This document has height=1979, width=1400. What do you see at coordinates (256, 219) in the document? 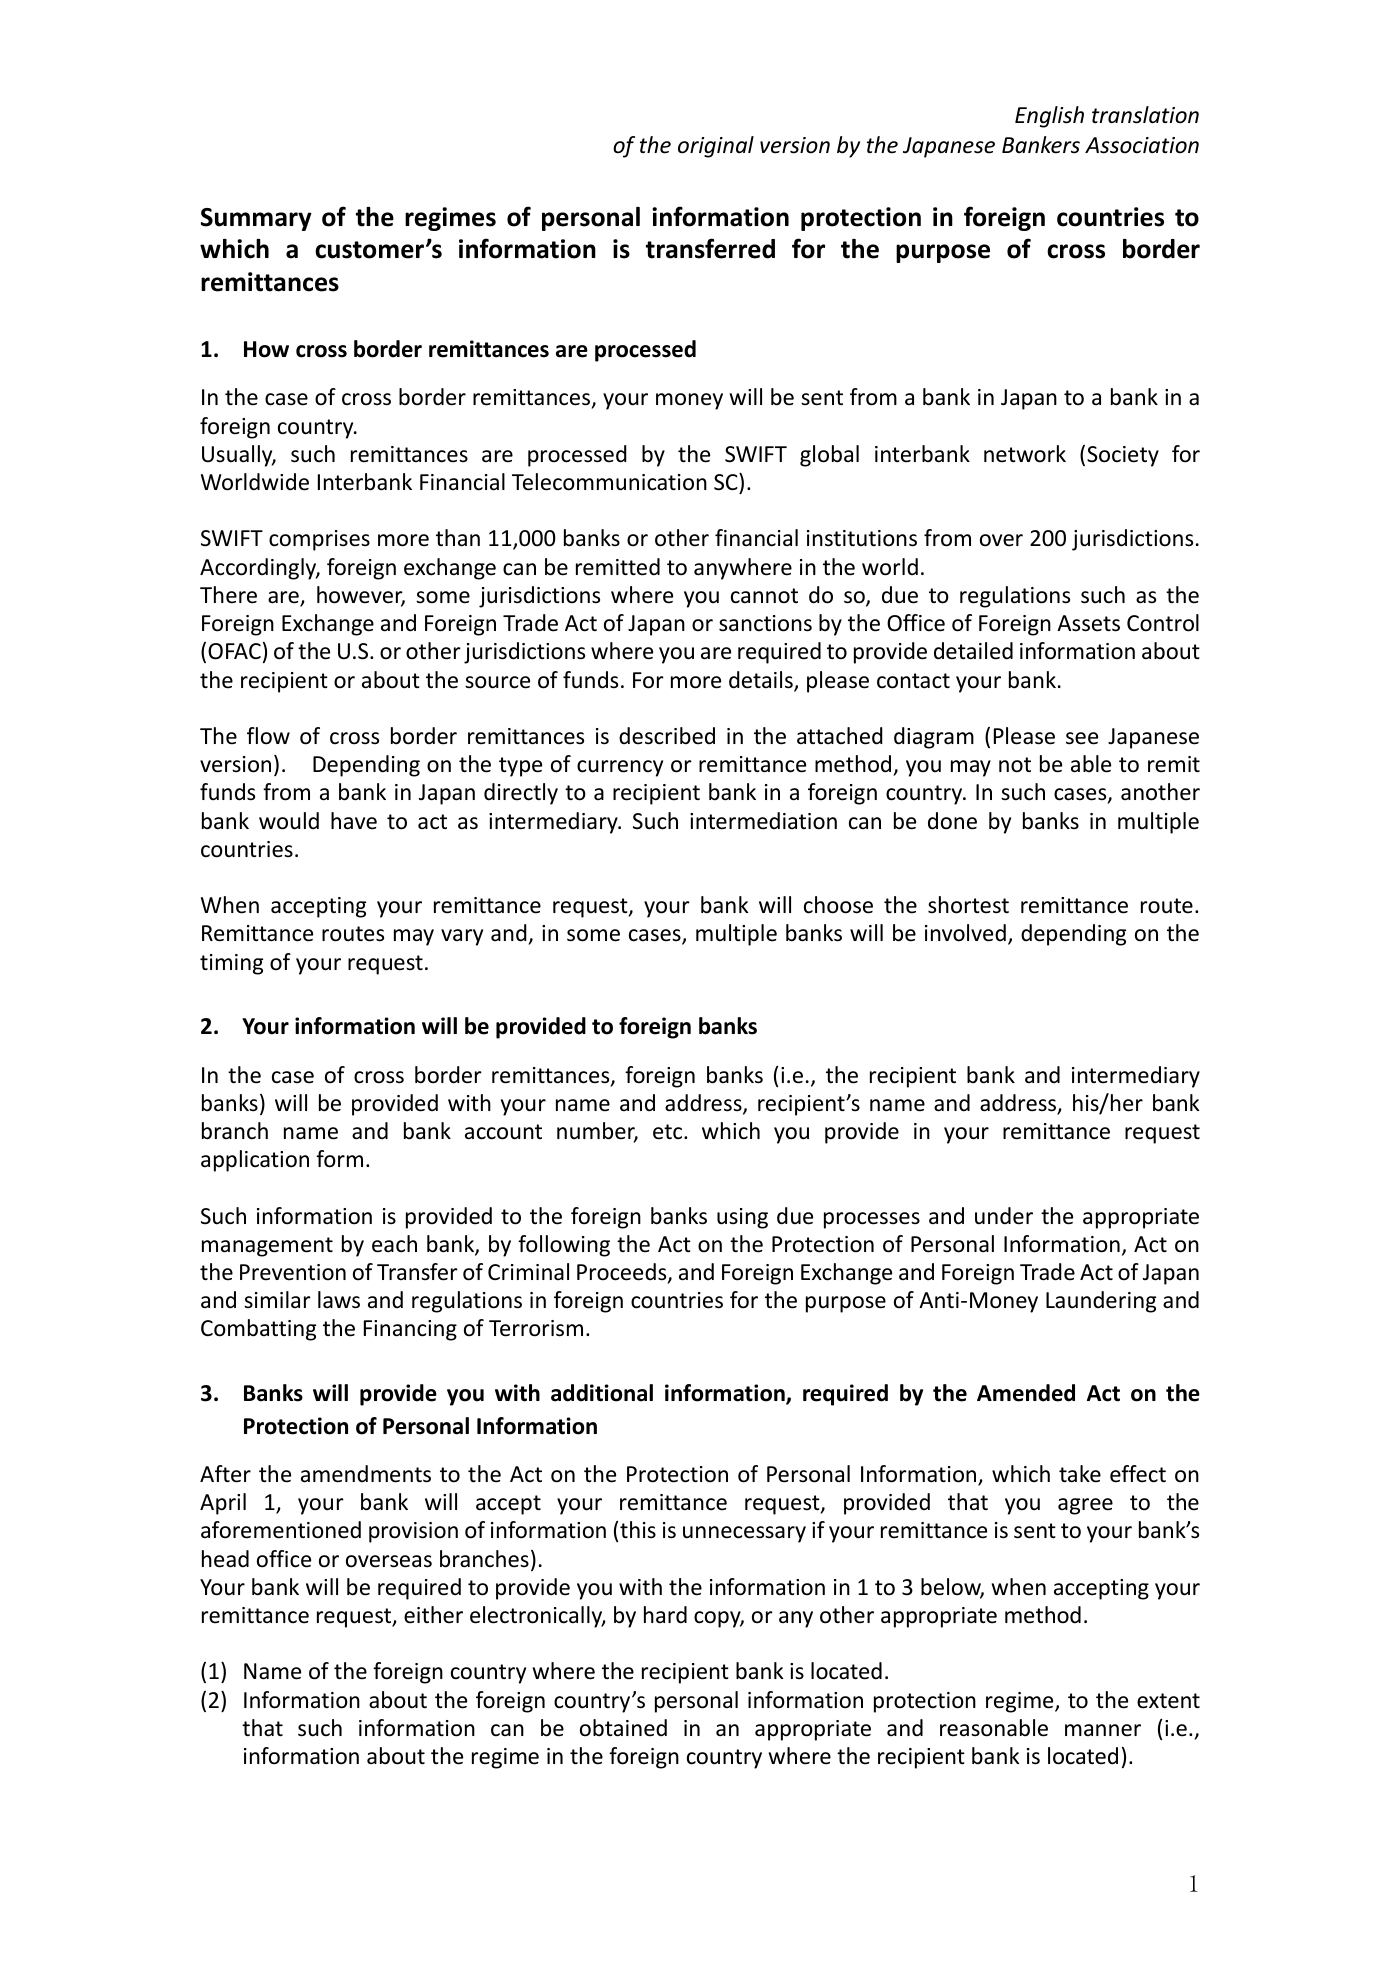
I see `Summary` at bounding box center [256, 219].
